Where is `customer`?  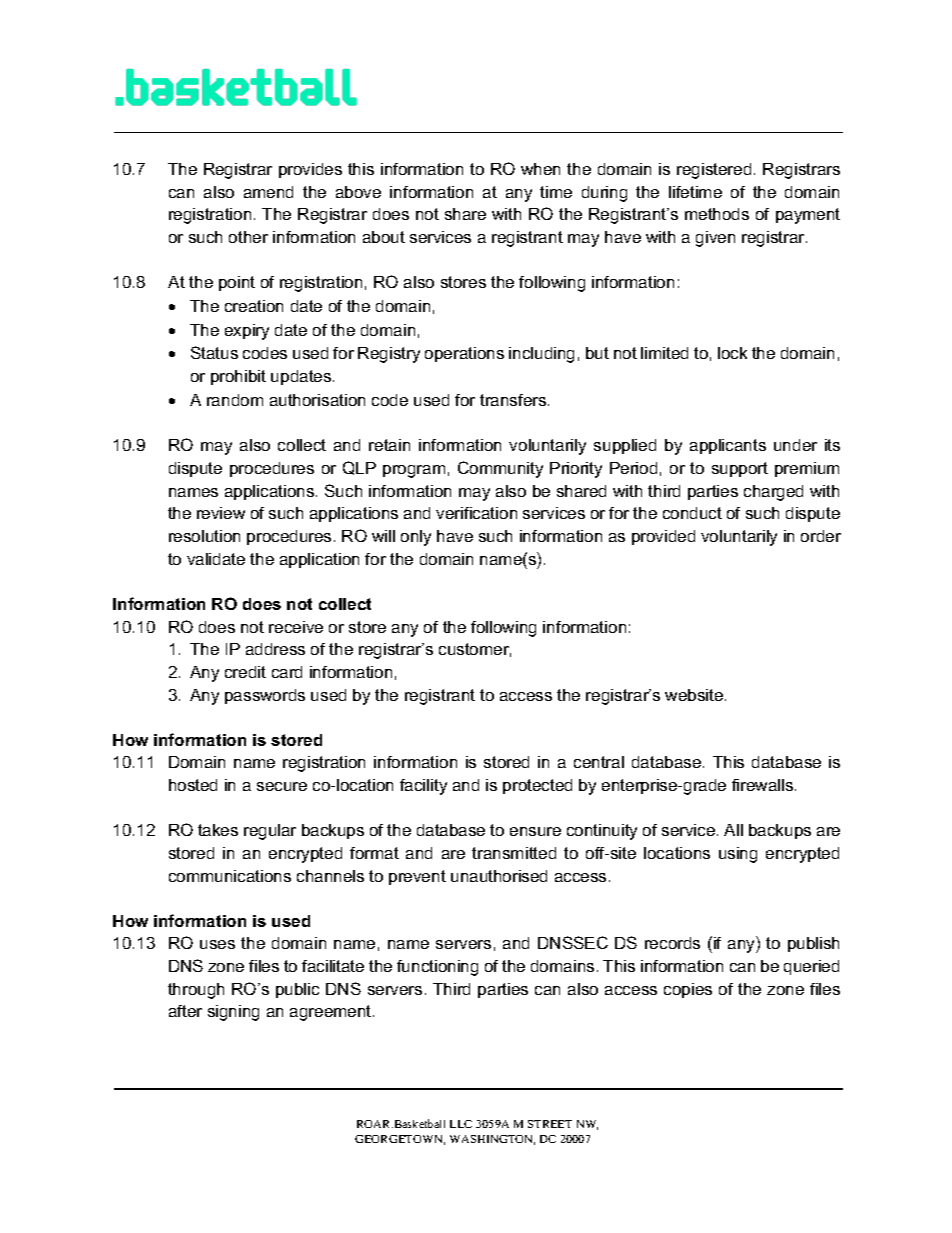 customer is located at coordinates (475, 650).
